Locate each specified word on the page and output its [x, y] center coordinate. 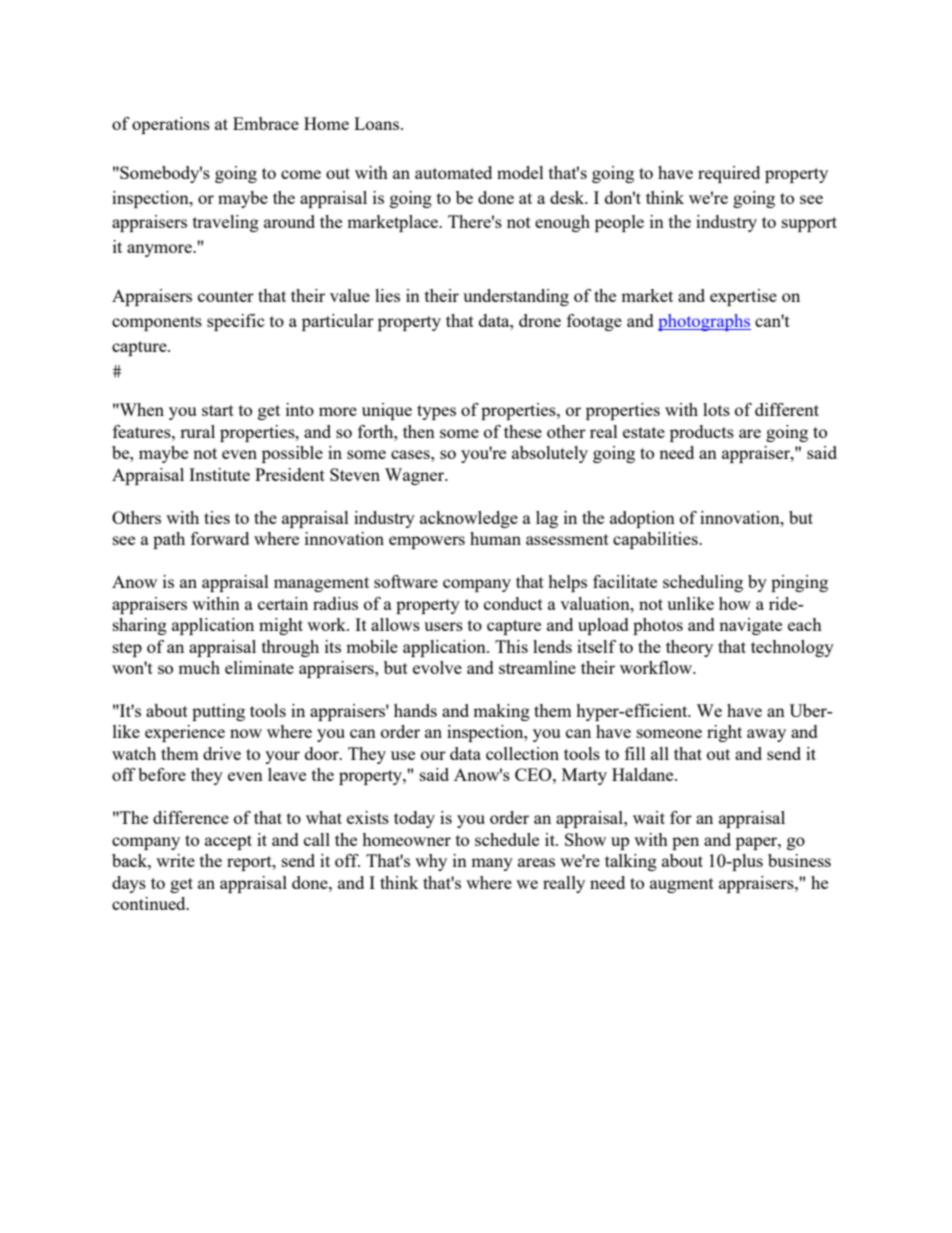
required [729, 174]
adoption [642, 519]
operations [171, 125]
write [175, 860]
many [492, 864]
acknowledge [469, 519]
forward [220, 538]
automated [453, 172]
